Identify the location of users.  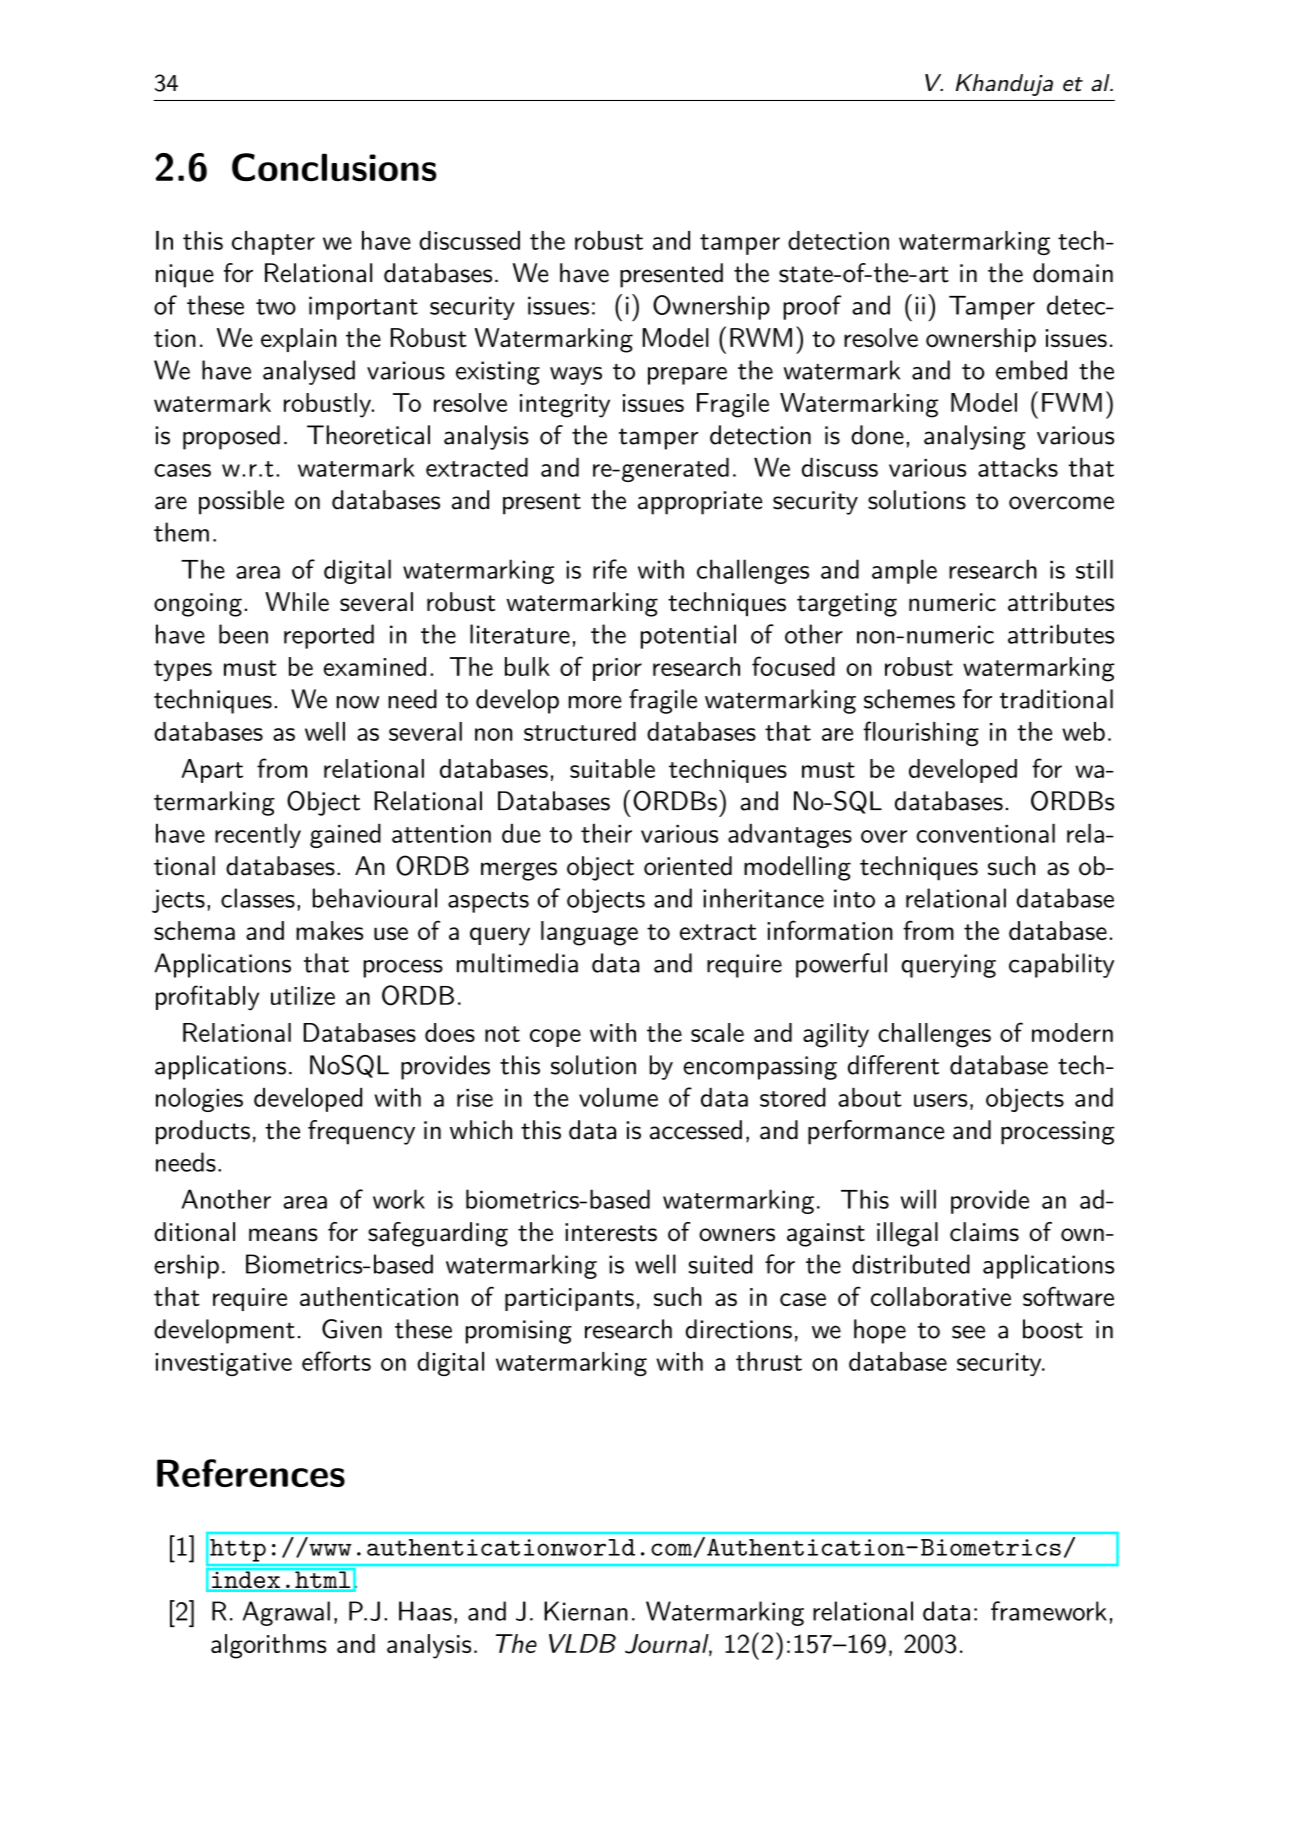
(940, 1100).
